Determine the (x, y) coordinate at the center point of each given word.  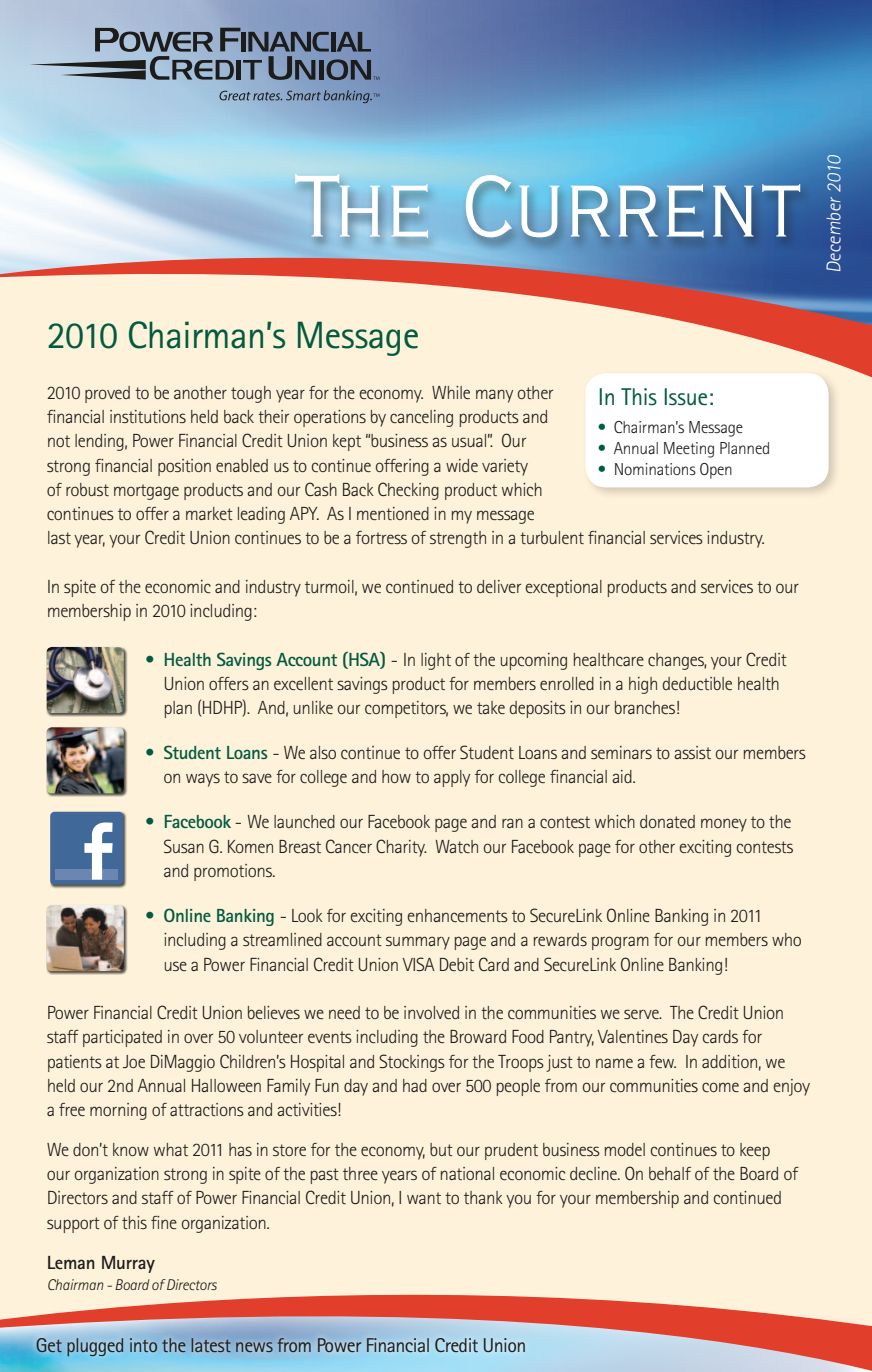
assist (692, 752)
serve (642, 1014)
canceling (421, 418)
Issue (685, 397)
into (143, 1345)
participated (122, 1038)
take (491, 707)
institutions (148, 416)
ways (203, 780)
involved (431, 1012)
